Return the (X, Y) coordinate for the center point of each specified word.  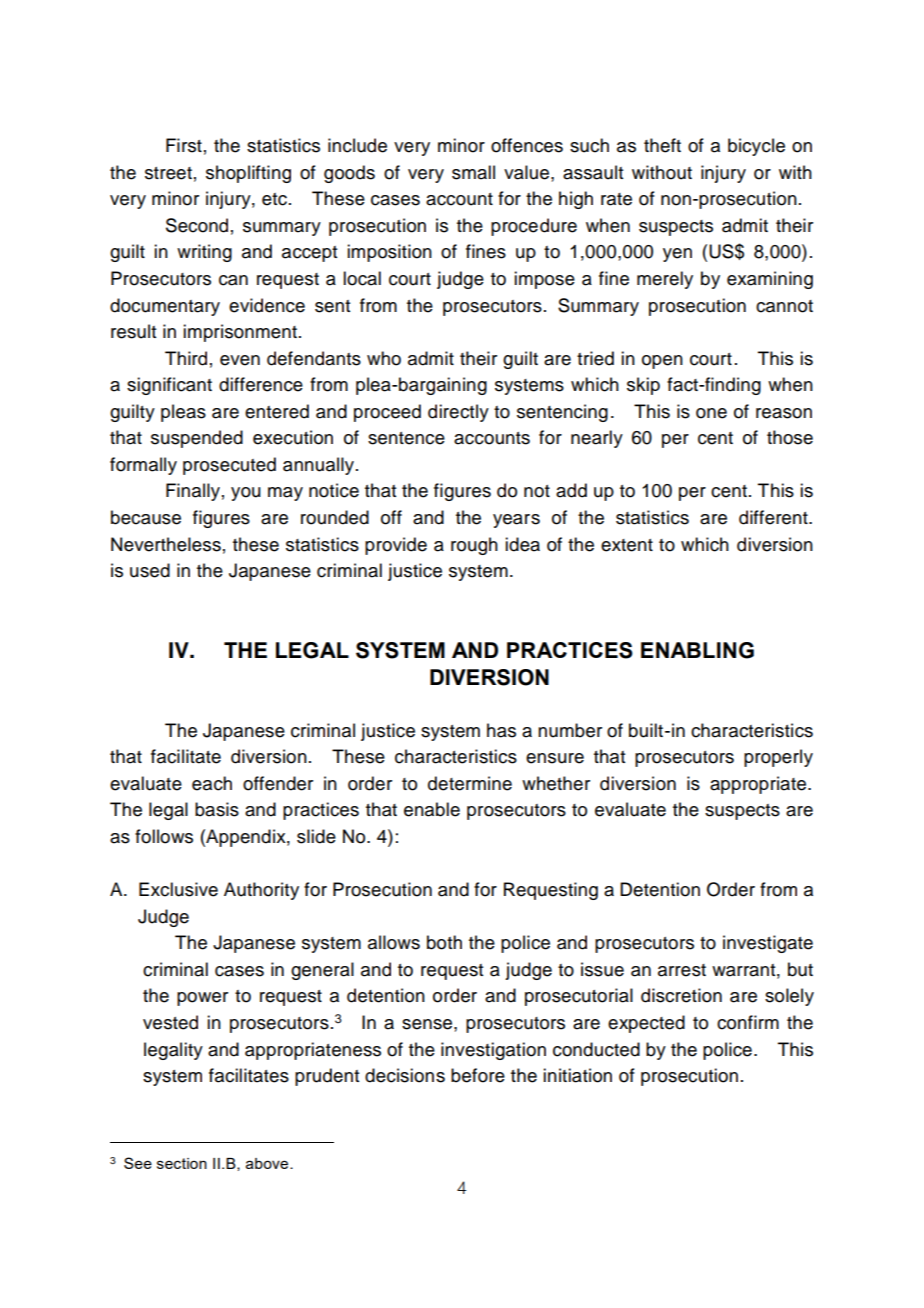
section (182, 1163)
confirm (748, 1022)
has (501, 730)
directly (458, 413)
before (478, 1075)
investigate (768, 944)
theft (662, 145)
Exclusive (178, 889)
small (473, 172)
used (150, 570)
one (711, 413)
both (444, 942)
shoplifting (248, 174)
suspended (197, 439)
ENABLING (697, 650)
